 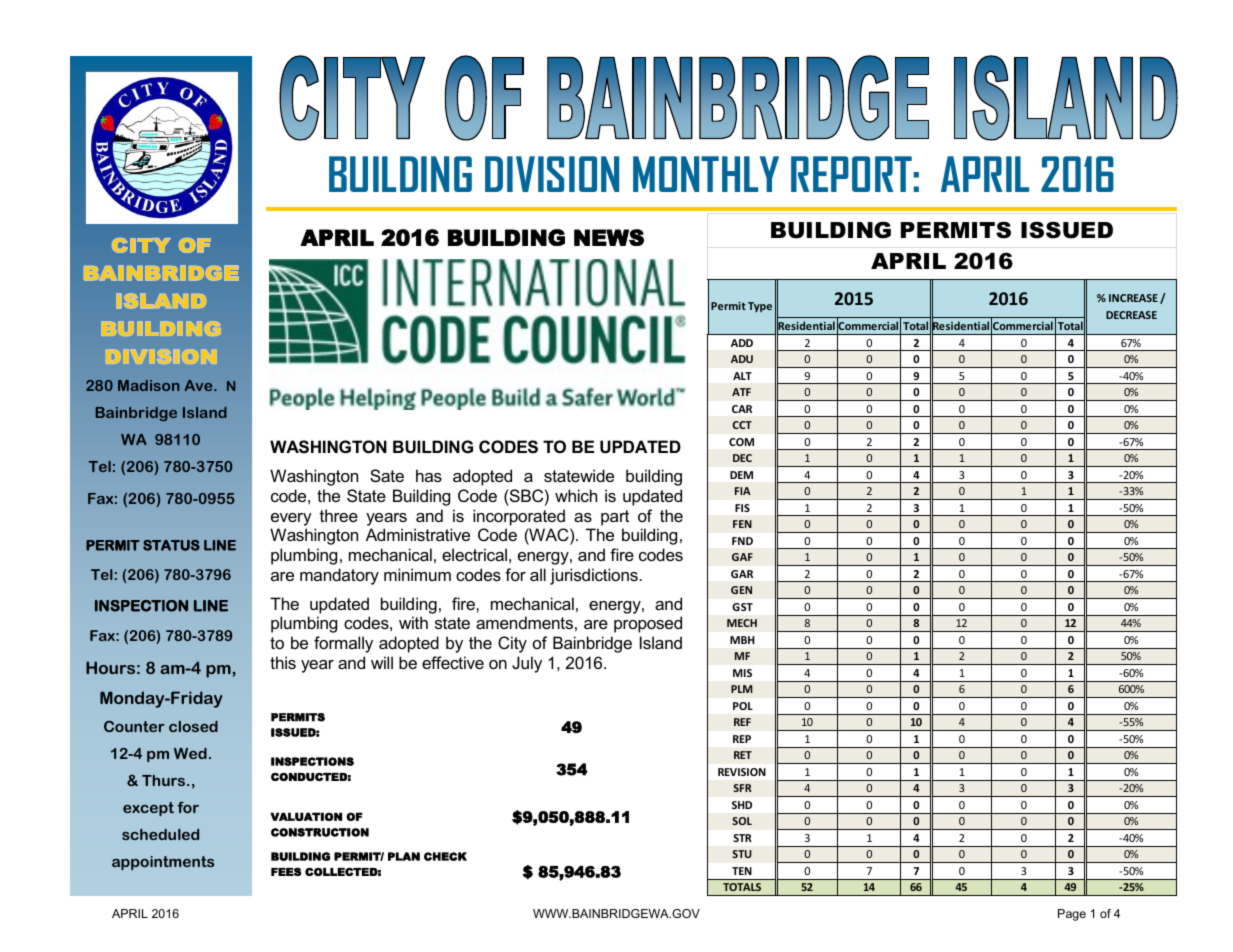 I want to click on Wed, so click(x=190, y=753).
